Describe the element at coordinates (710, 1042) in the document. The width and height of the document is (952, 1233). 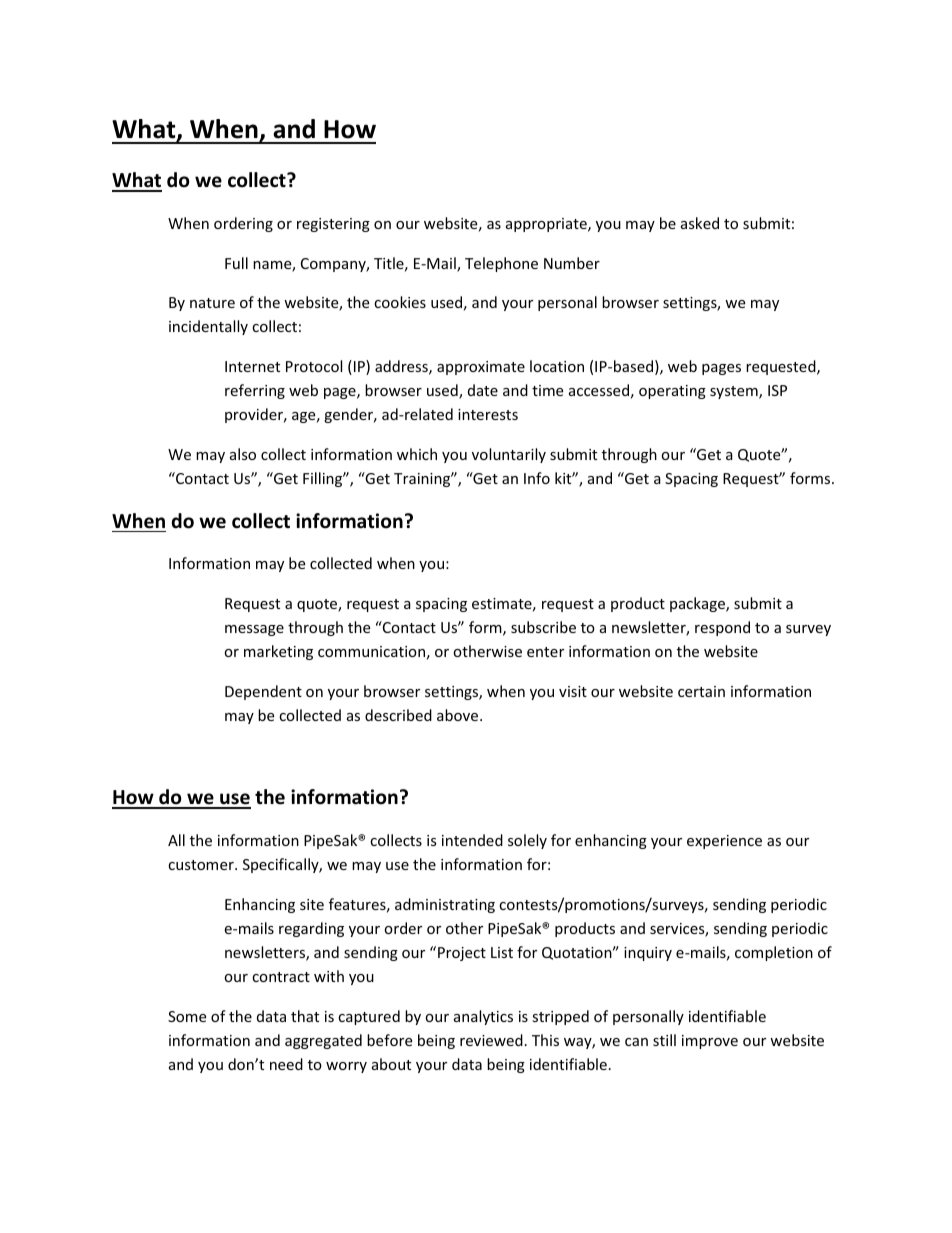
I see `improve` at that location.
